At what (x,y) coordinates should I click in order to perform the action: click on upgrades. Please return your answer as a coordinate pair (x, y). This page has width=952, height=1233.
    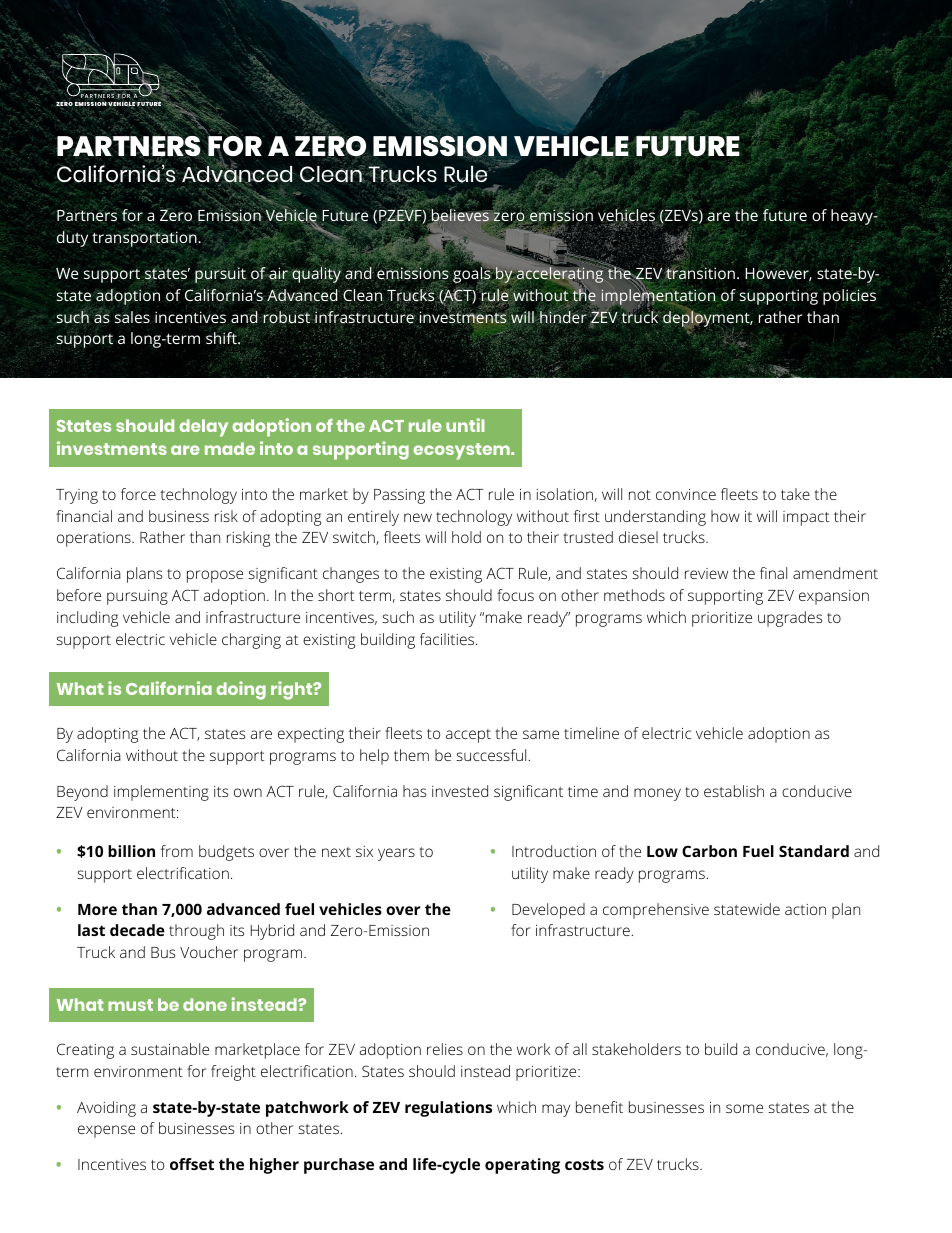
    Looking at the image, I should click on (790, 619).
